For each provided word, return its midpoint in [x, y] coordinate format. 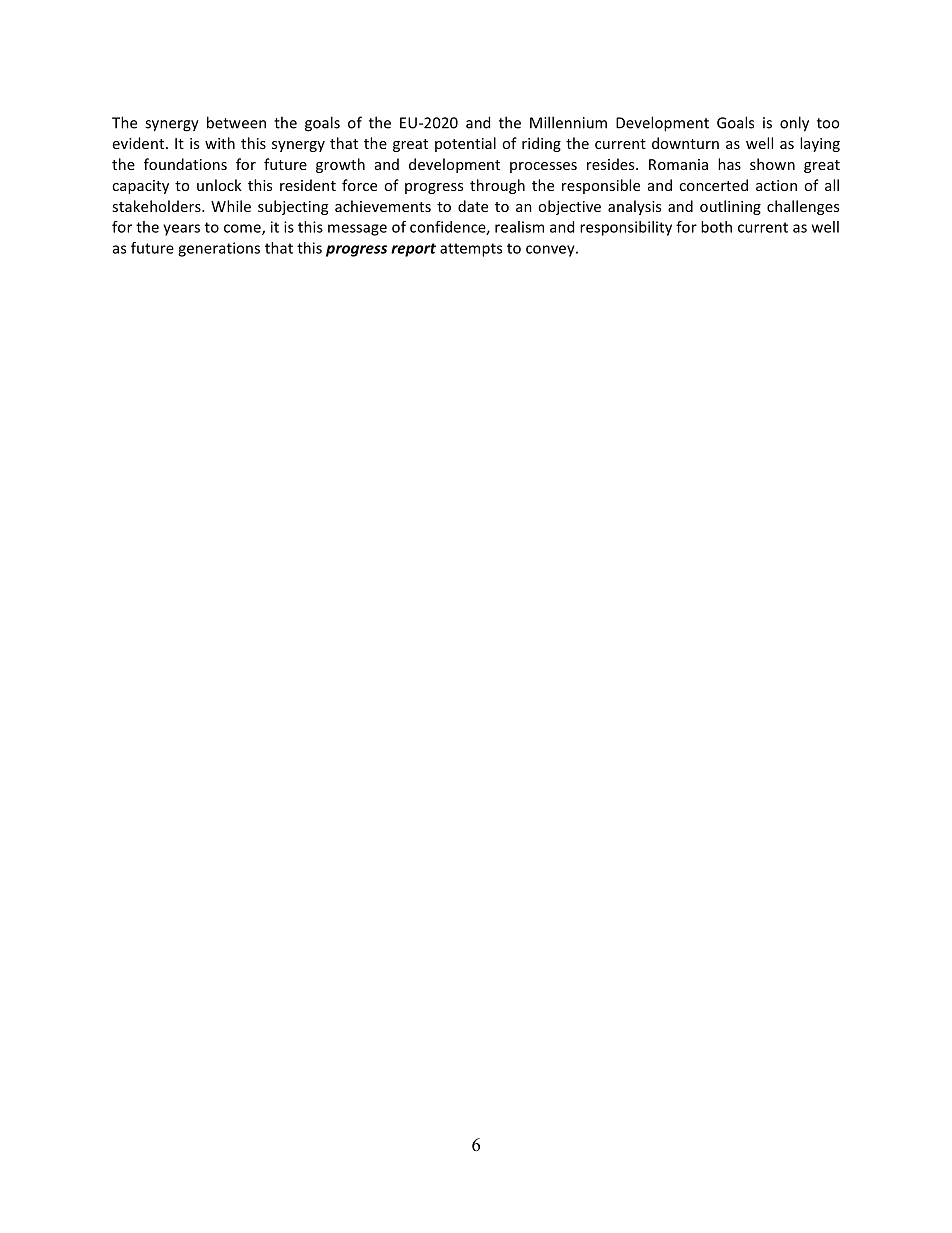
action [776, 185]
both [716, 227]
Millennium [568, 122]
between [236, 122]
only [794, 124]
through [497, 186]
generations [219, 249]
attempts [471, 250]
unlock [219, 185]
